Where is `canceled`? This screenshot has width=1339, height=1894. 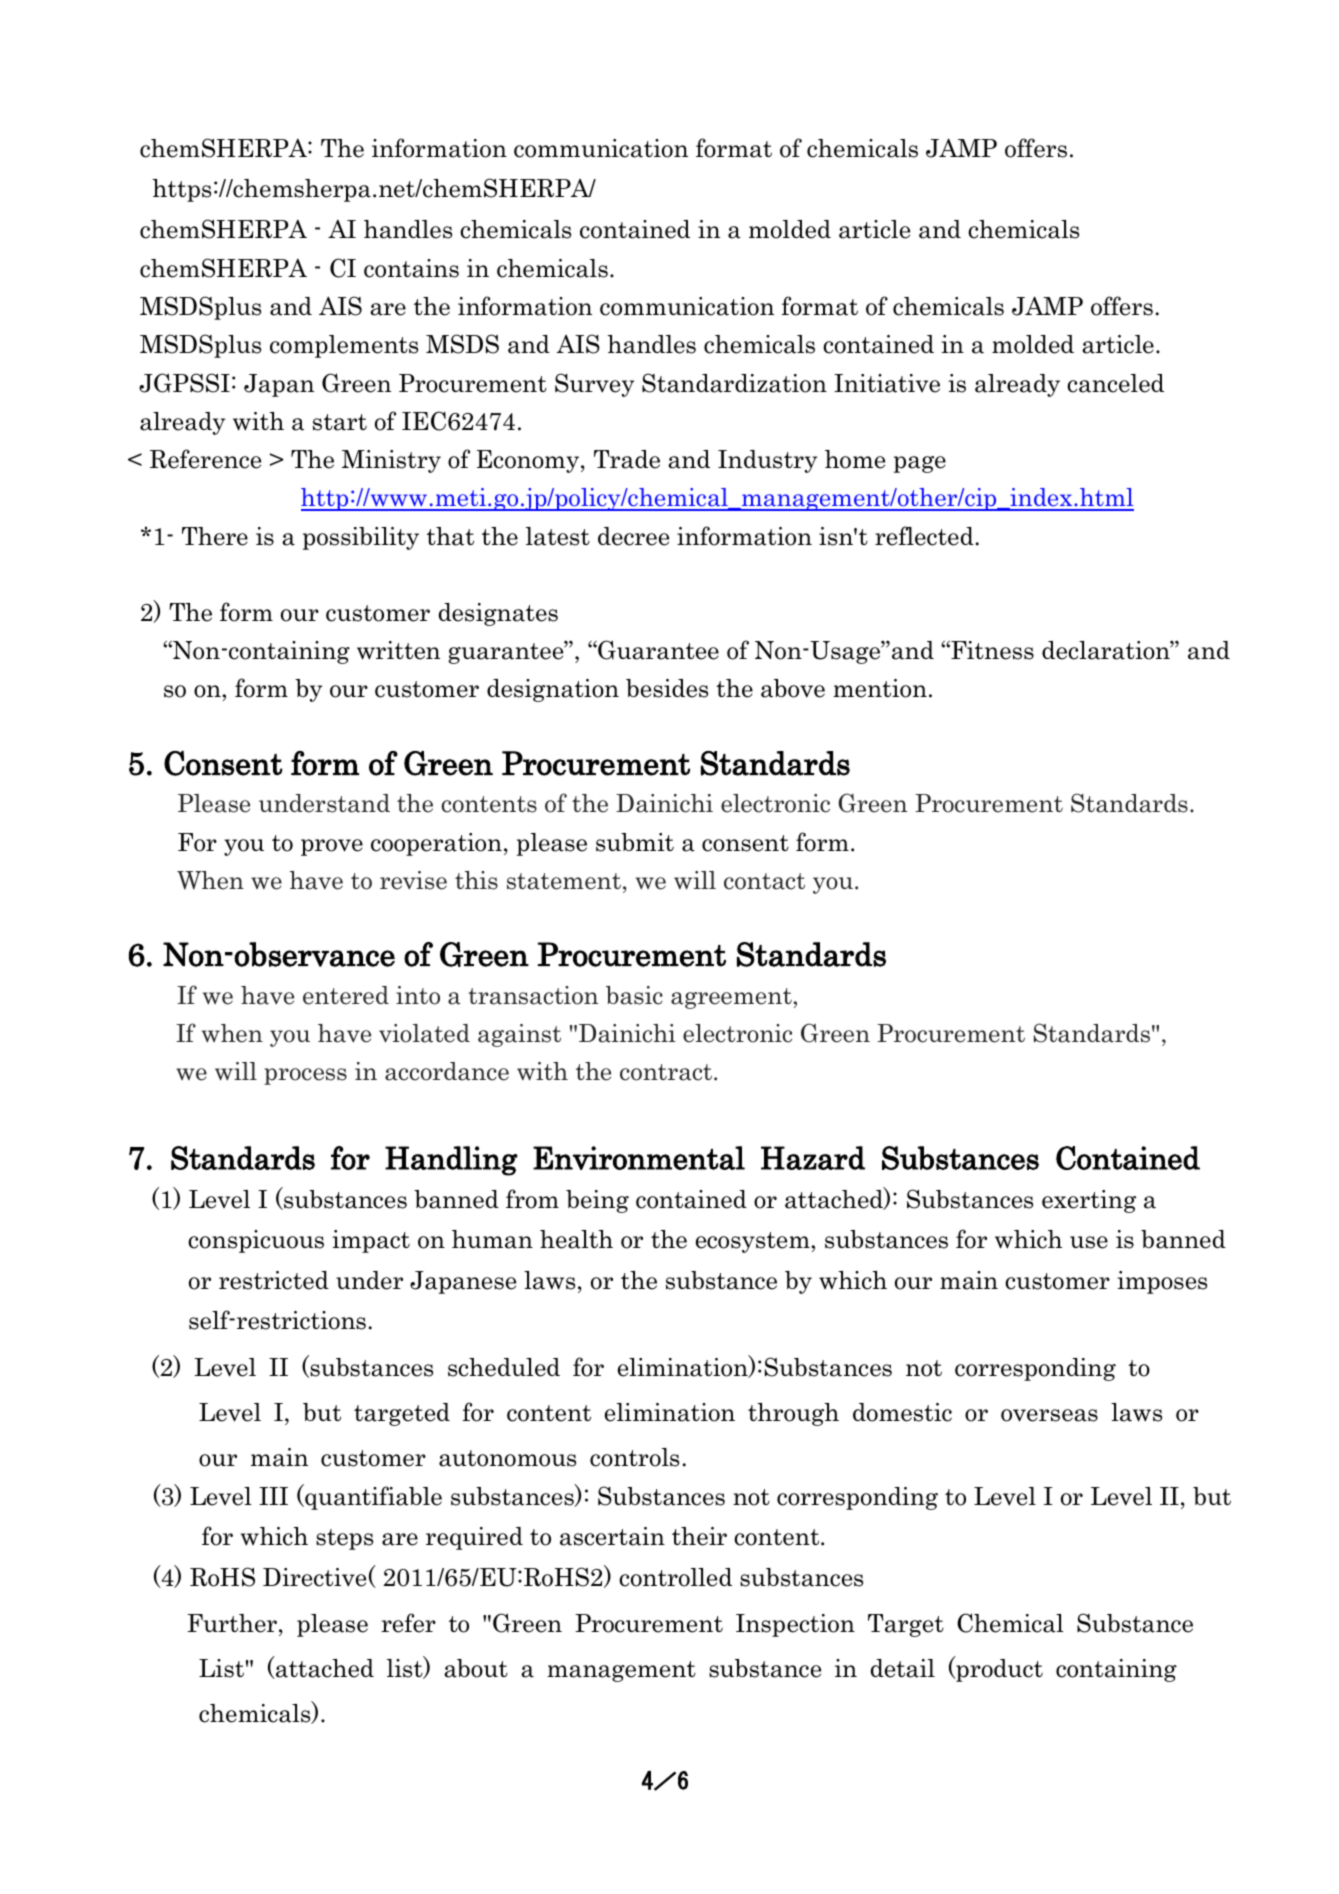 canceled is located at coordinates (1115, 383).
